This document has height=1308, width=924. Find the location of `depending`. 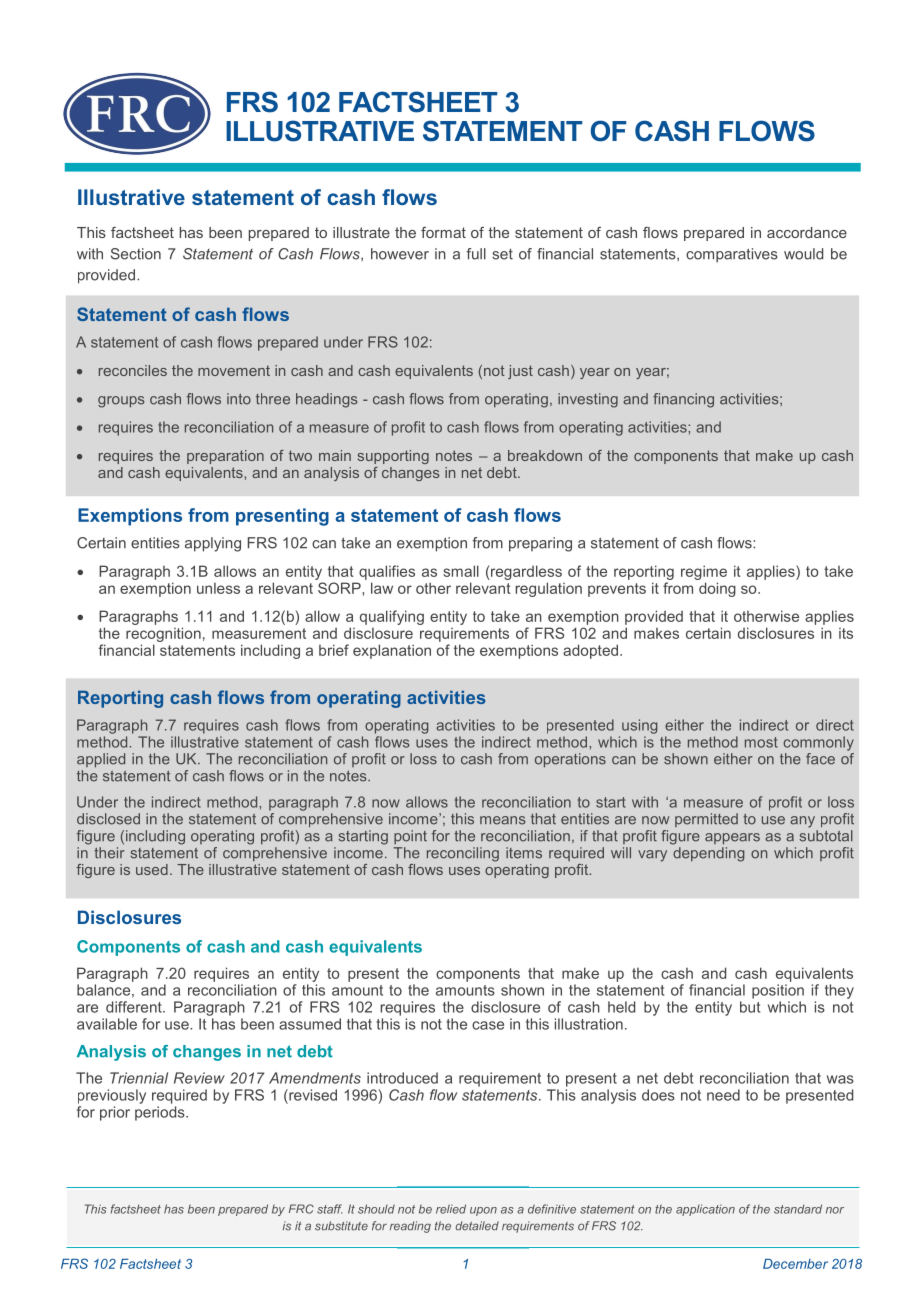

depending is located at coordinates (708, 854).
